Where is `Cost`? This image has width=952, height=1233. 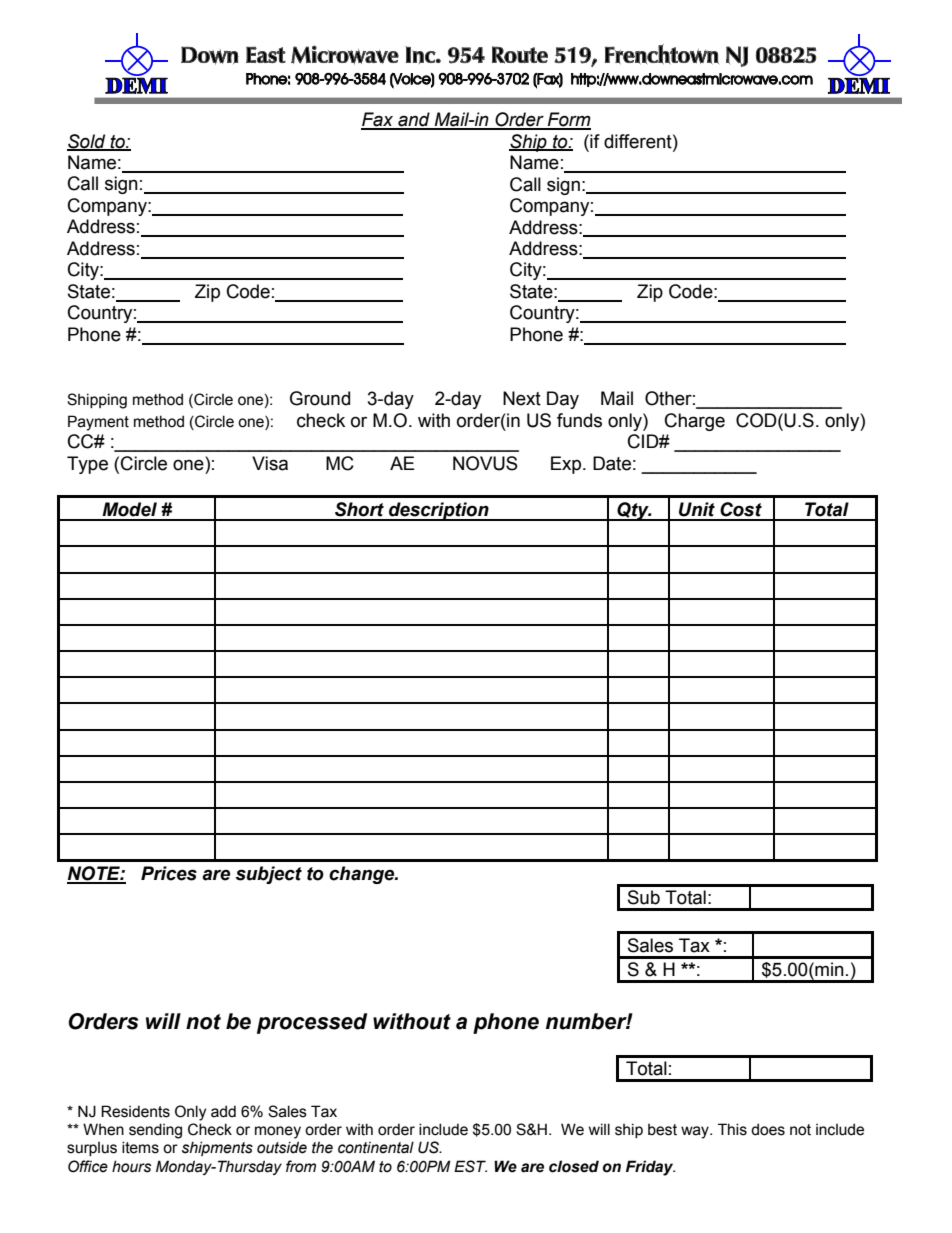 Cost is located at coordinates (741, 509).
